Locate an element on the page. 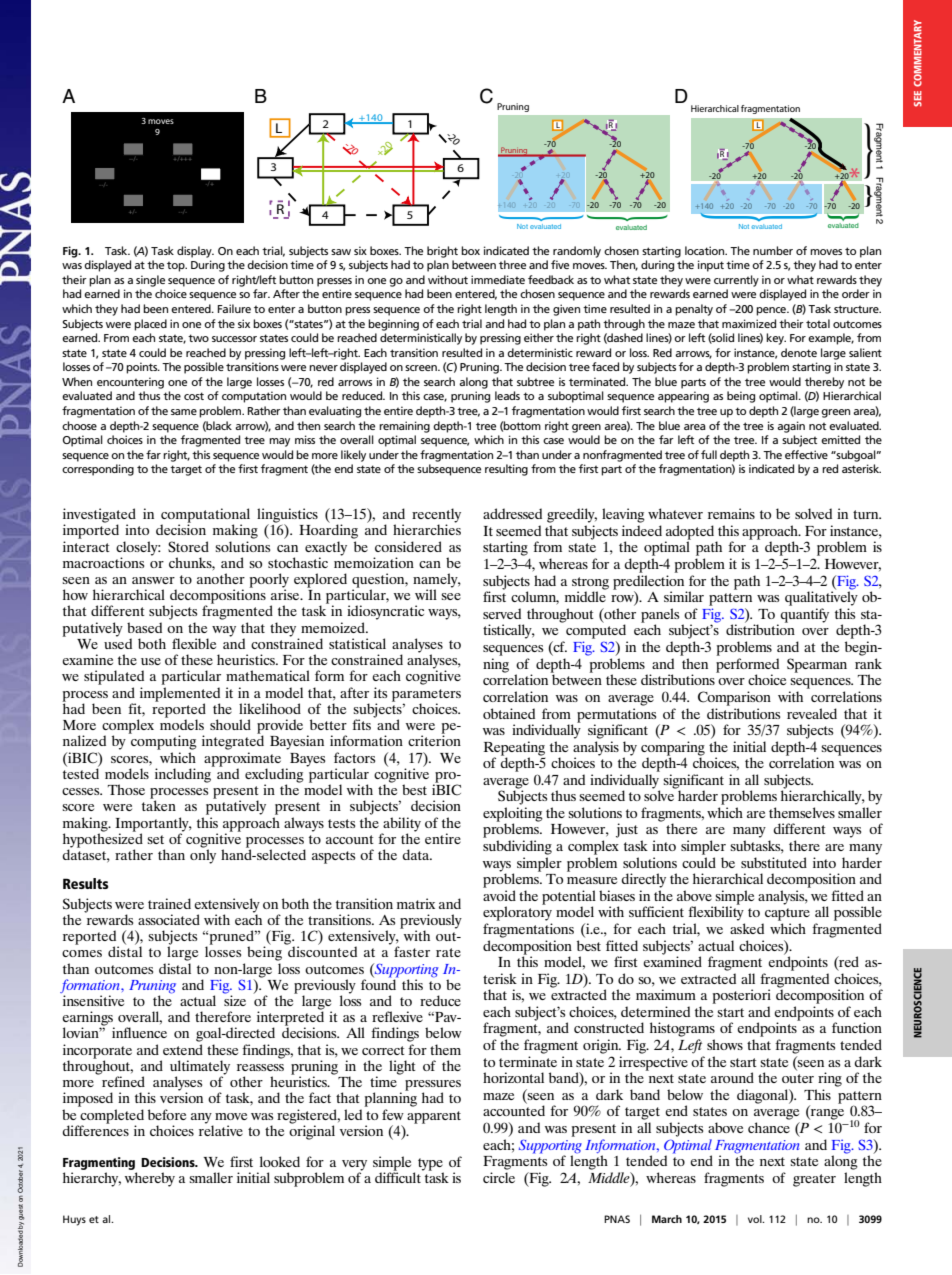 Image resolution: width=952 pixels, height=1275 pixels. immediate is located at coordinates (498, 279).
